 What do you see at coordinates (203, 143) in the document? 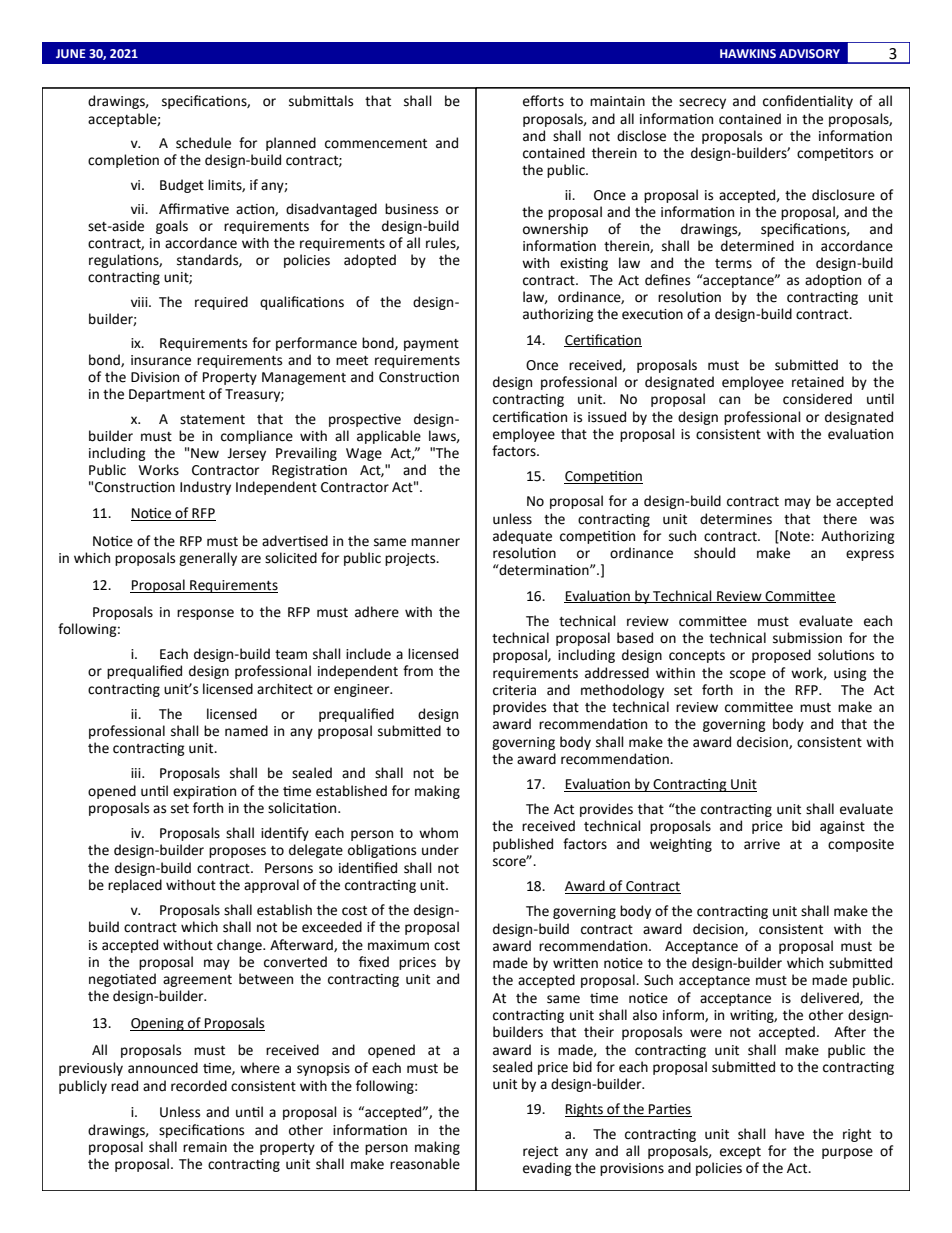
I see `schedule` at bounding box center [203, 143].
